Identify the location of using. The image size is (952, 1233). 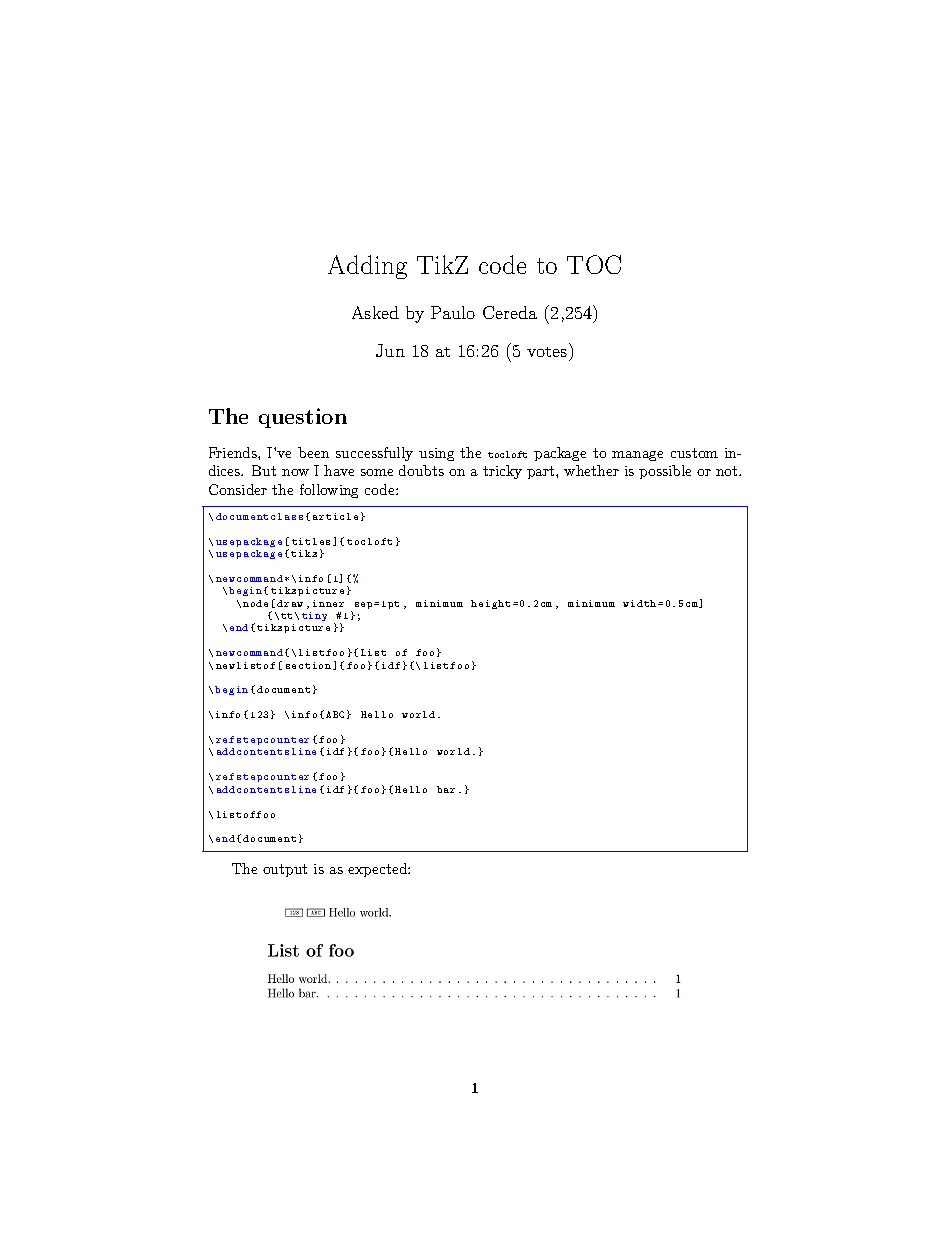
(436, 454).
